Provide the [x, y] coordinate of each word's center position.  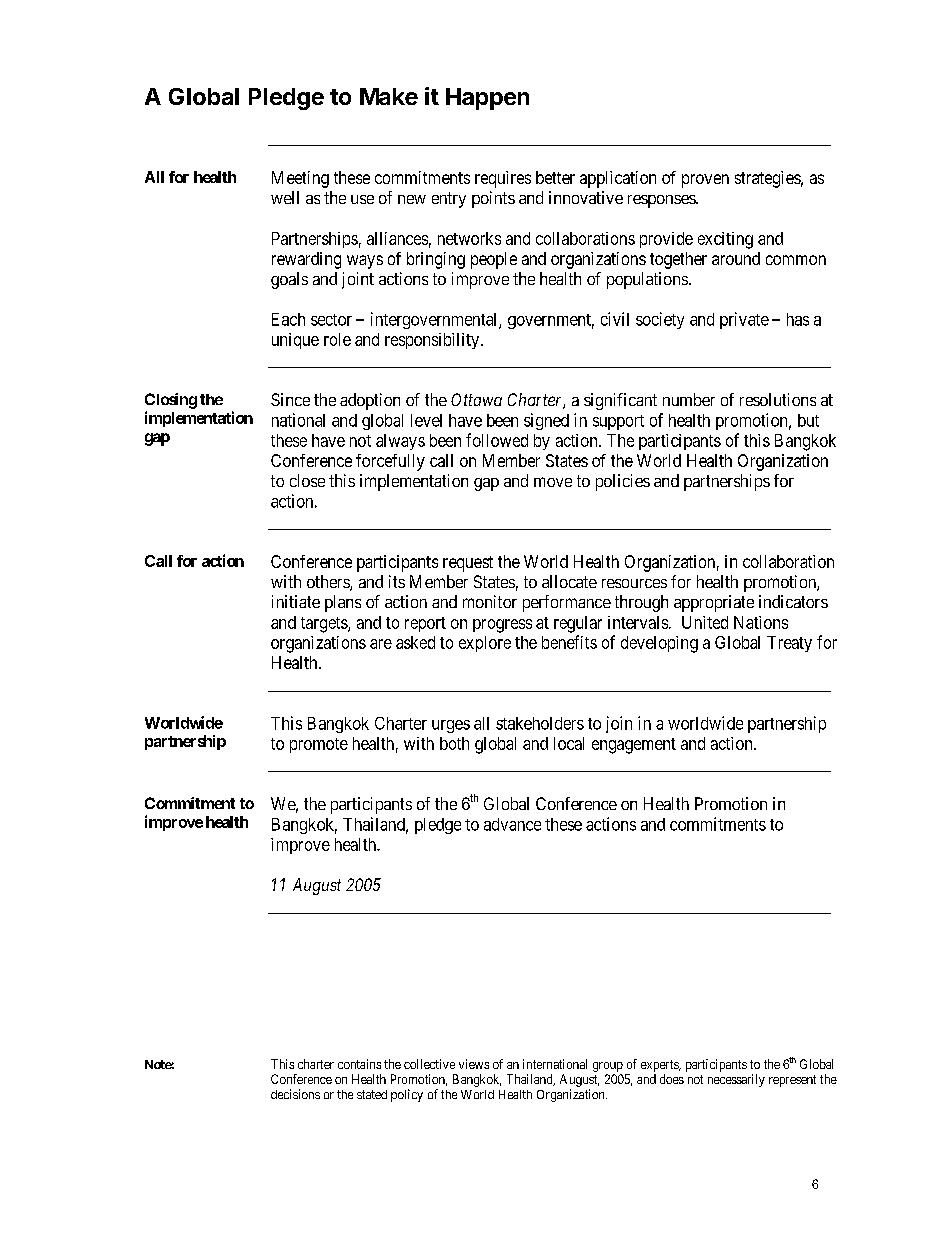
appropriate [714, 603]
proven [705, 181]
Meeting [300, 179]
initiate [296, 601]
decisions [295, 1094]
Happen [487, 99]
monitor [490, 601]
